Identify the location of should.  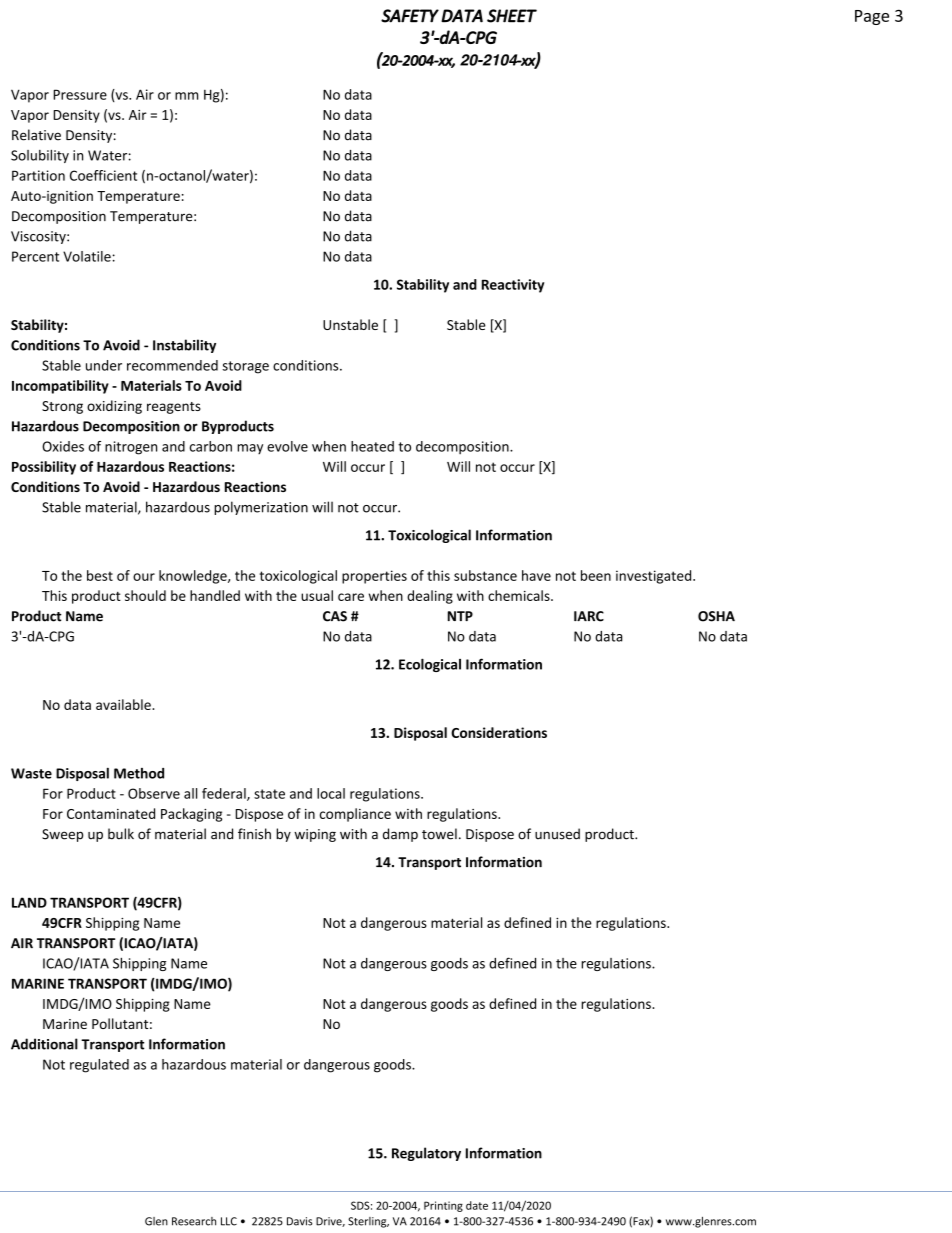
(145, 595).
